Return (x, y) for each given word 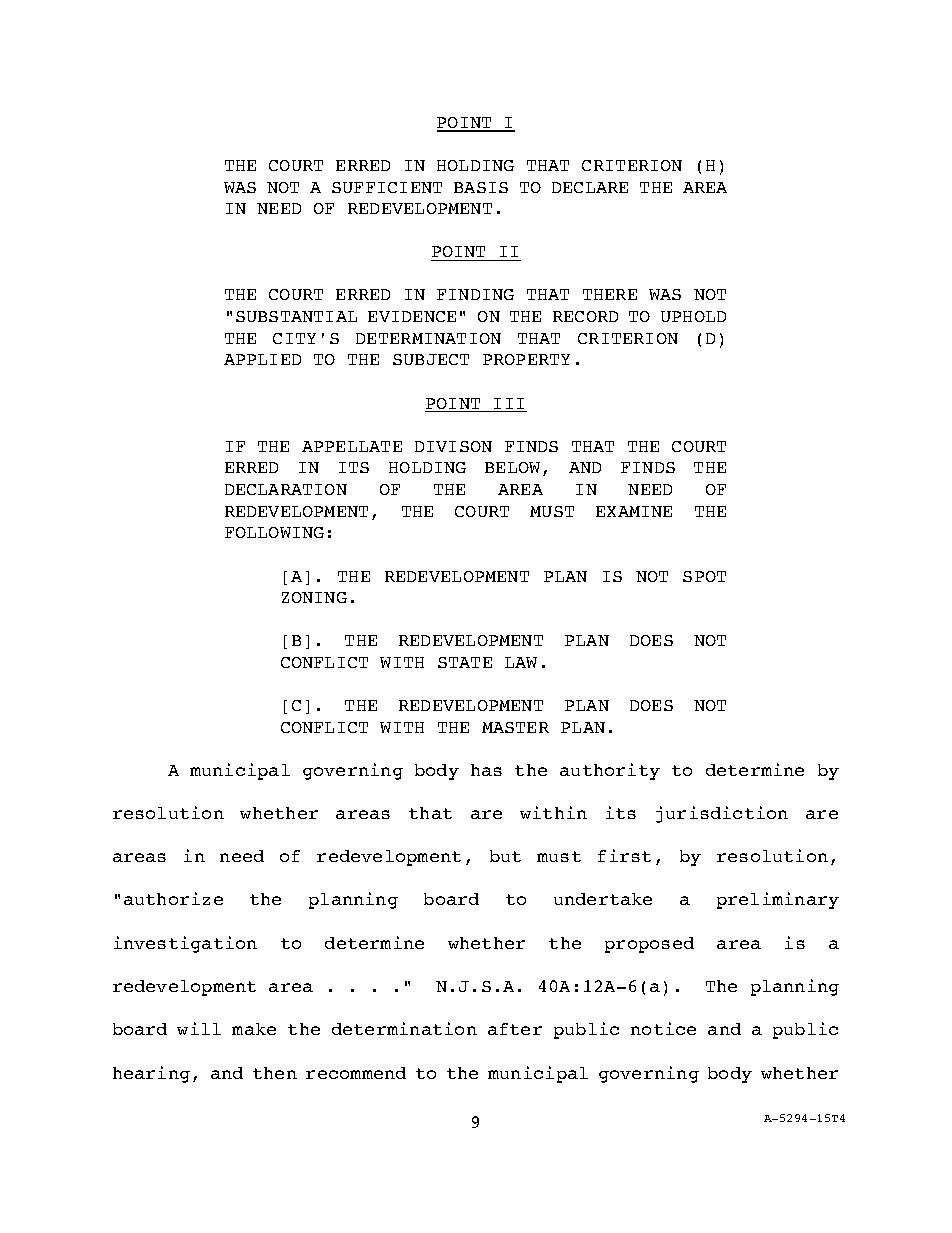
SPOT (704, 576)
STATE (465, 662)
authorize (173, 898)
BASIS (481, 187)
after (515, 1029)
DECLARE (590, 187)
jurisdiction (722, 814)
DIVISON (453, 446)
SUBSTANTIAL (296, 316)
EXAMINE (634, 511)
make (254, 1029)
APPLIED (262, 359)
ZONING (314, 597)
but (505, 856)
